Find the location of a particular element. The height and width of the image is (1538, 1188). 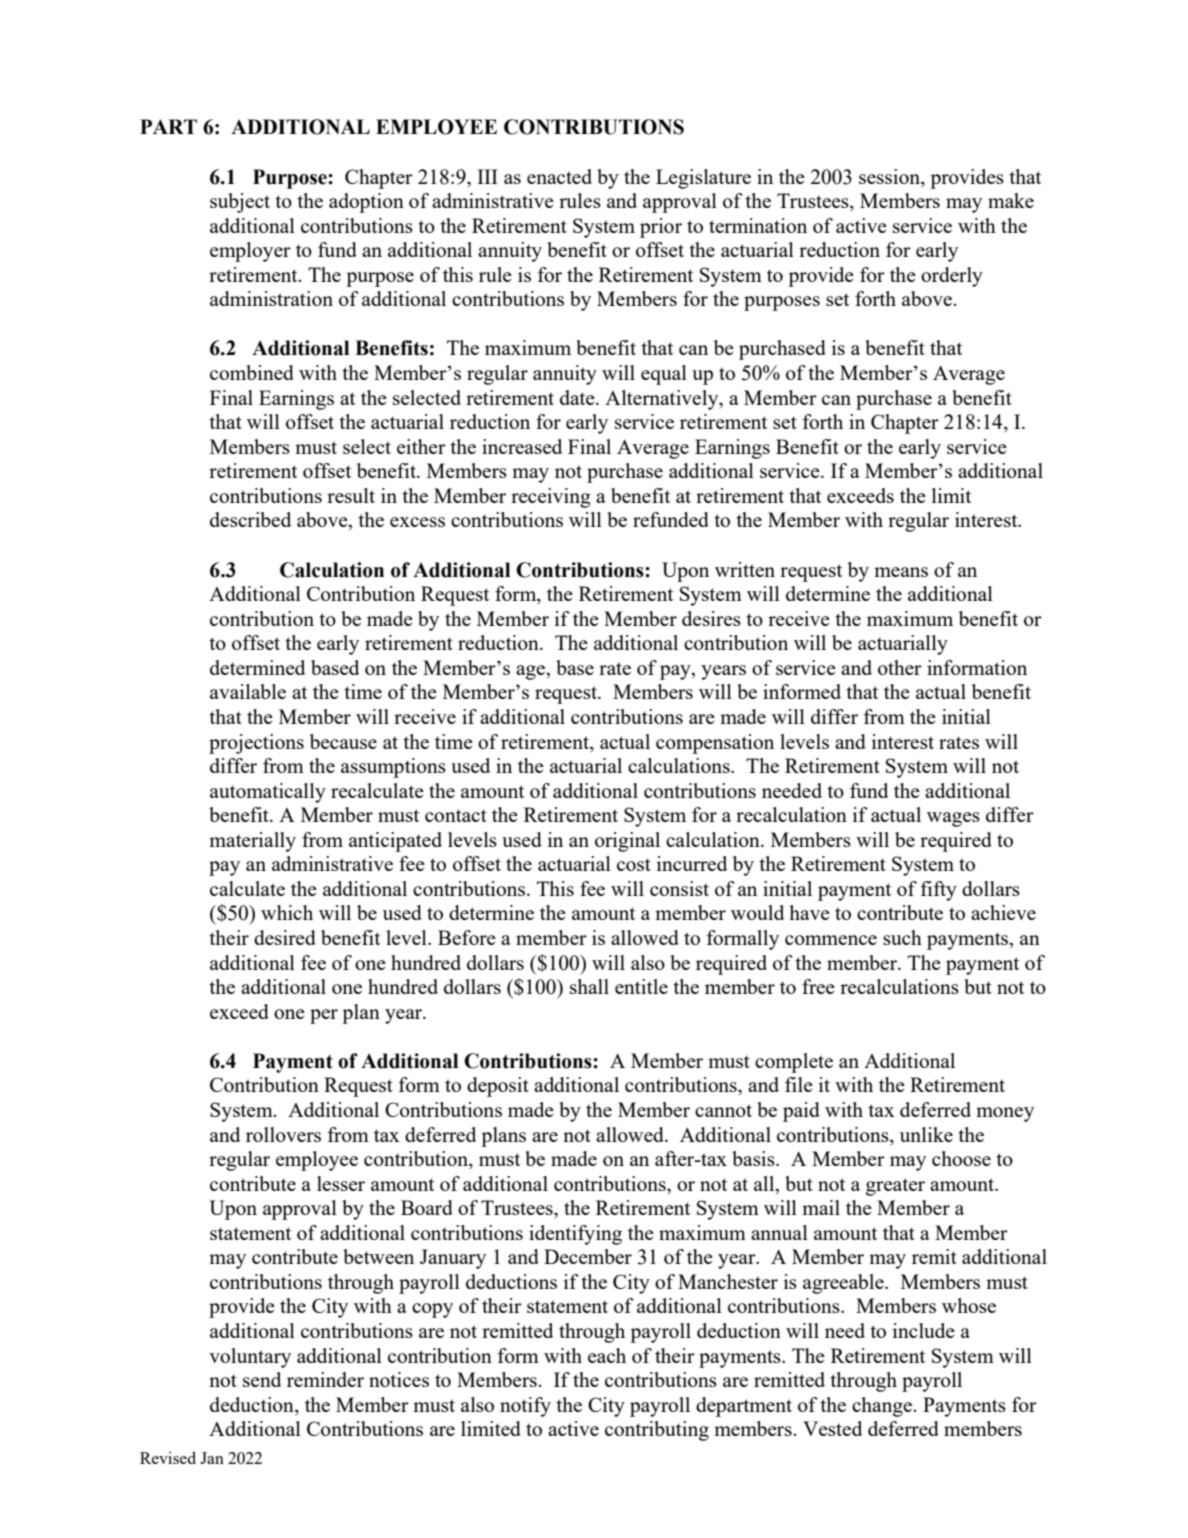

original is located at coordinates (627, 842).
